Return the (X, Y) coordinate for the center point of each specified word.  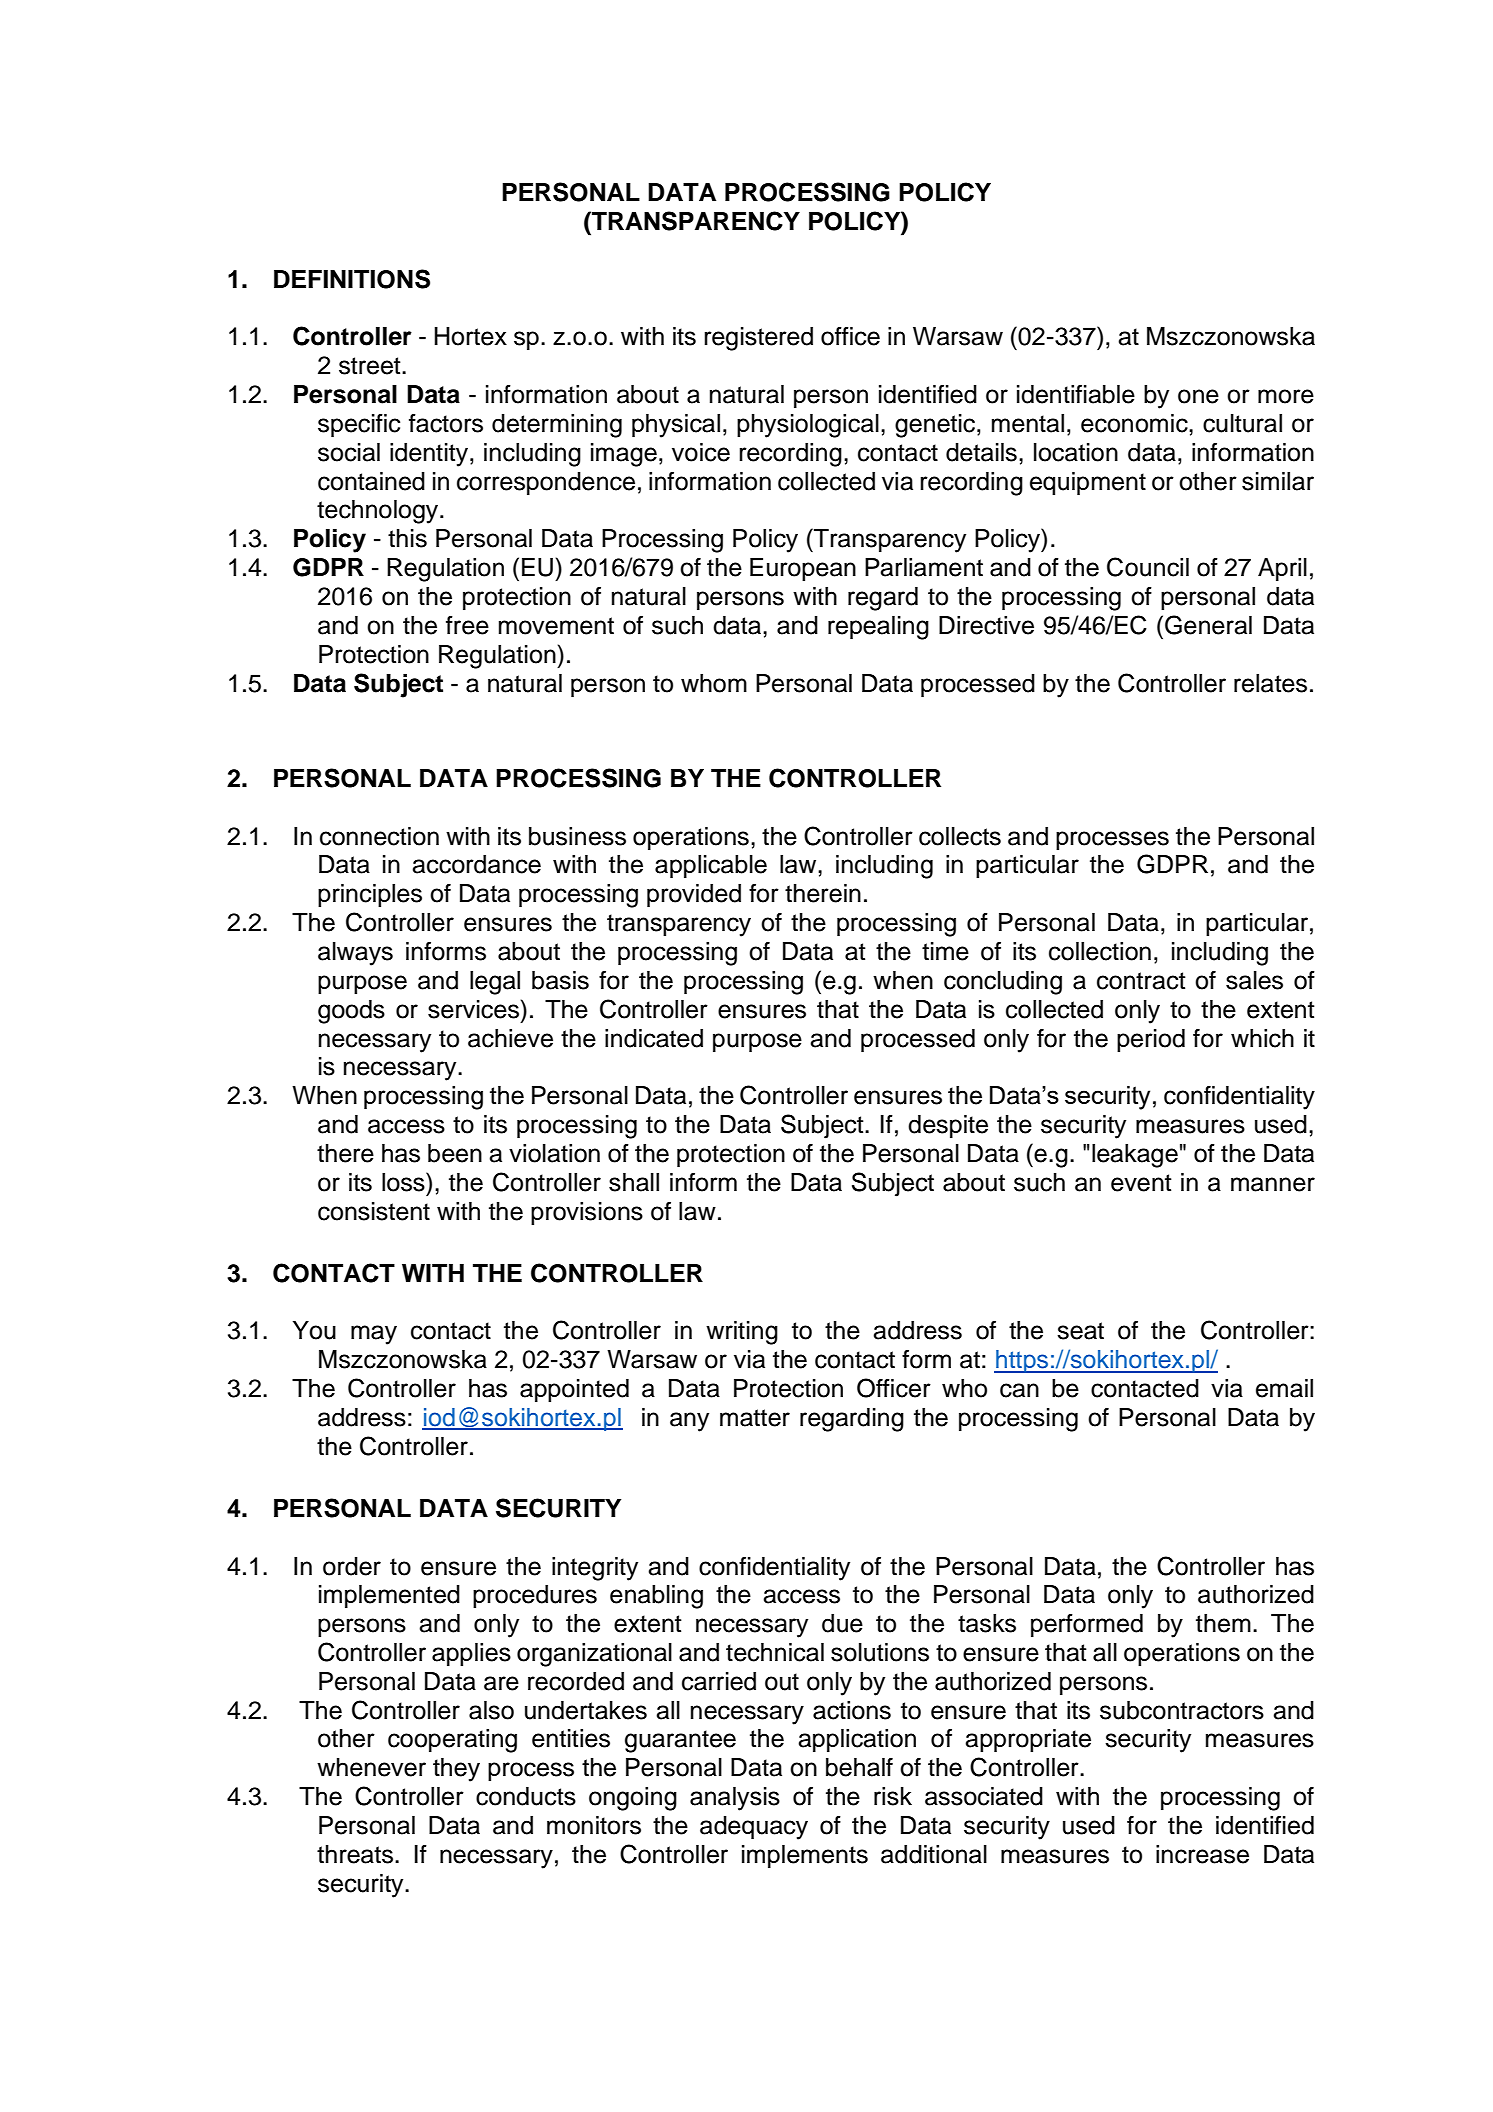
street (371, 366)
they (456, 1770)
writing (742, 1333)
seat (1080, 1331)
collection (1100, 951)
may (374, 1335)
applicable (711, 867)
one (1198, 396)
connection (379, 836)
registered (758, 339)
